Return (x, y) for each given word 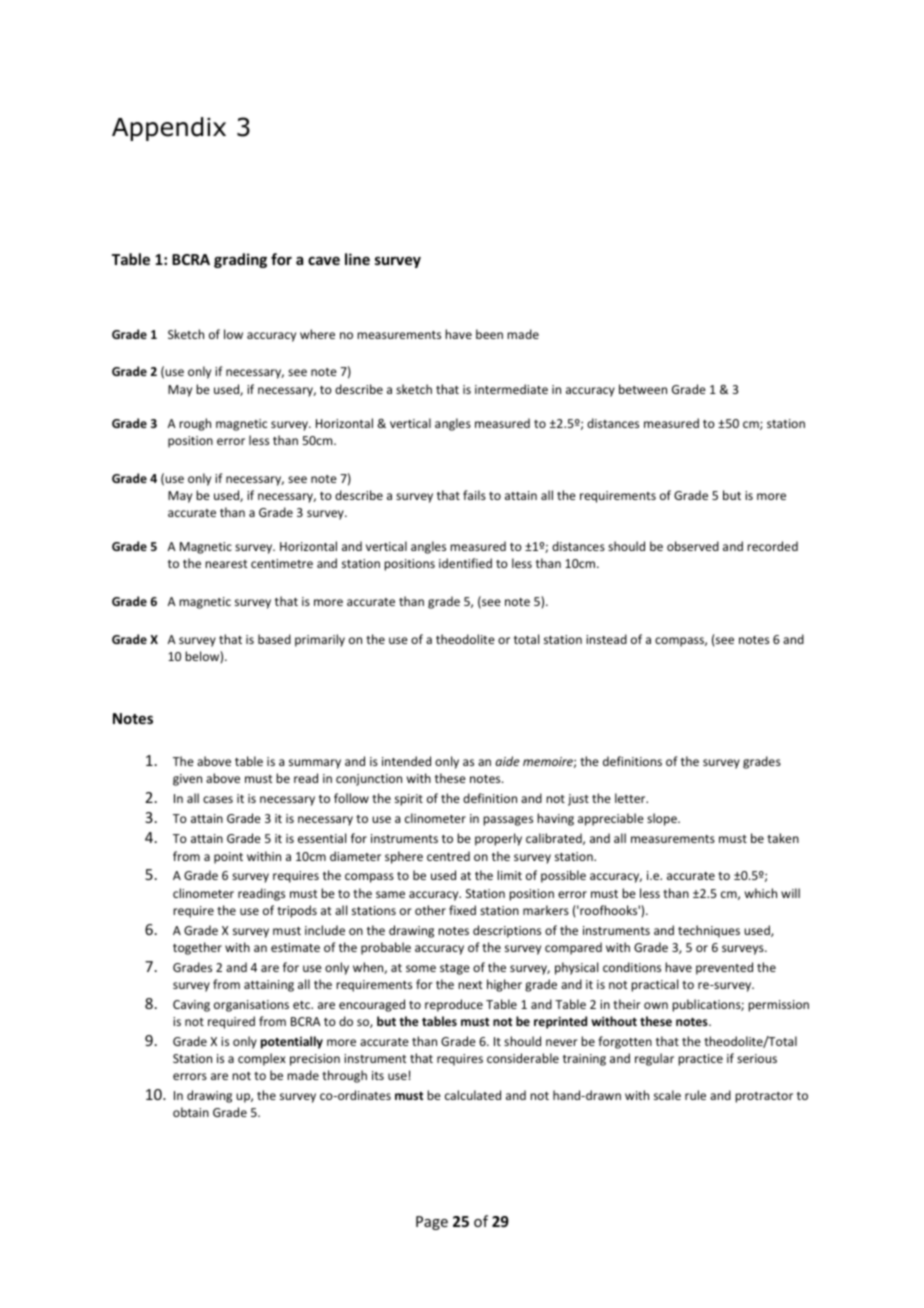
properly (498, 839)
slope (663, 819)
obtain (191, 1112)
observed (693, 546)
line (357, 259)
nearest (226, 564)
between (643, 389)
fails (474, 495)
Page (432, 1223)
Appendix (169, 129)
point (228, 858)
